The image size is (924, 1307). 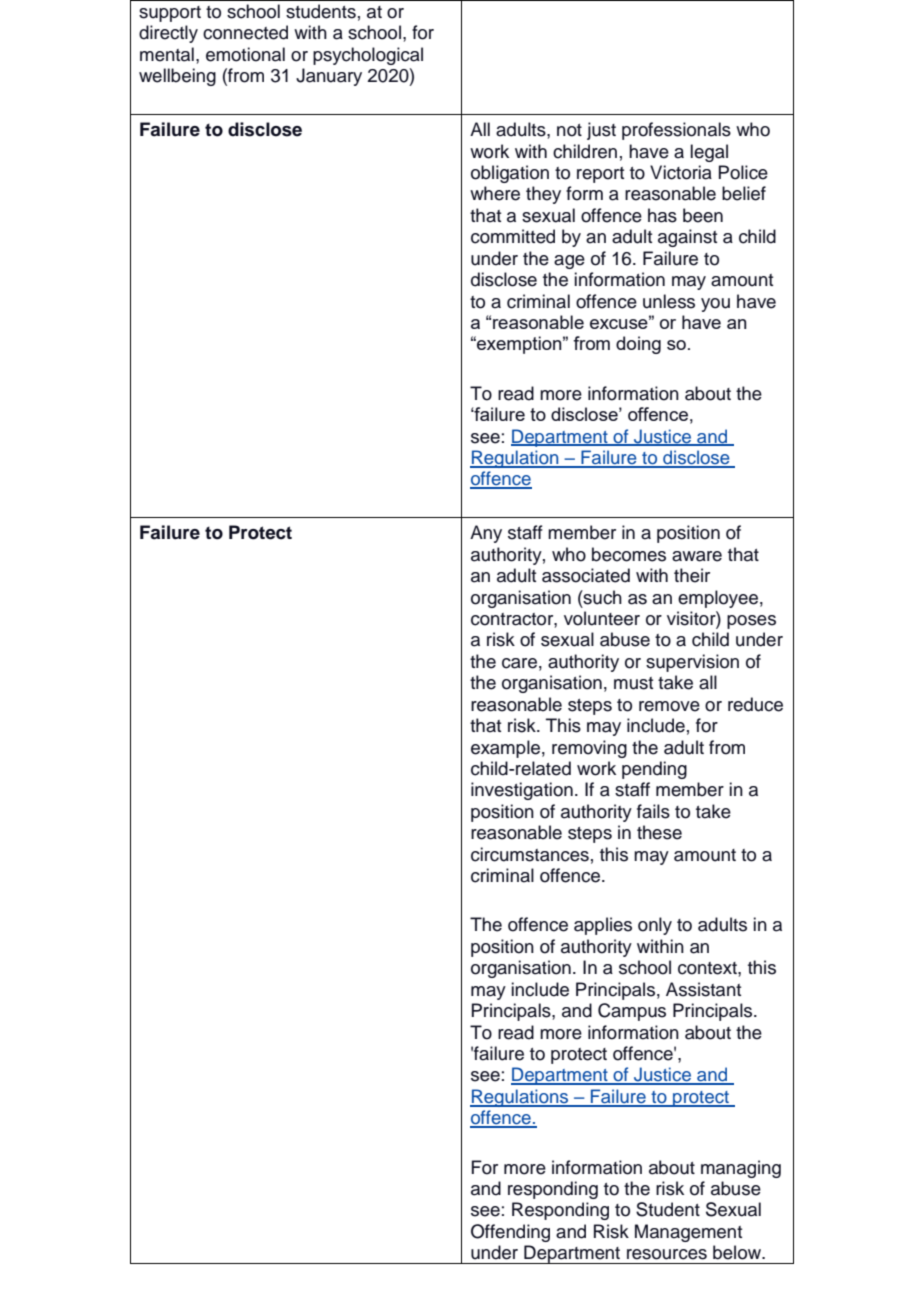 What do you see at coordinates (486, 534) in the screenshot?
I see `Any` at bounding box center [486, 534].
